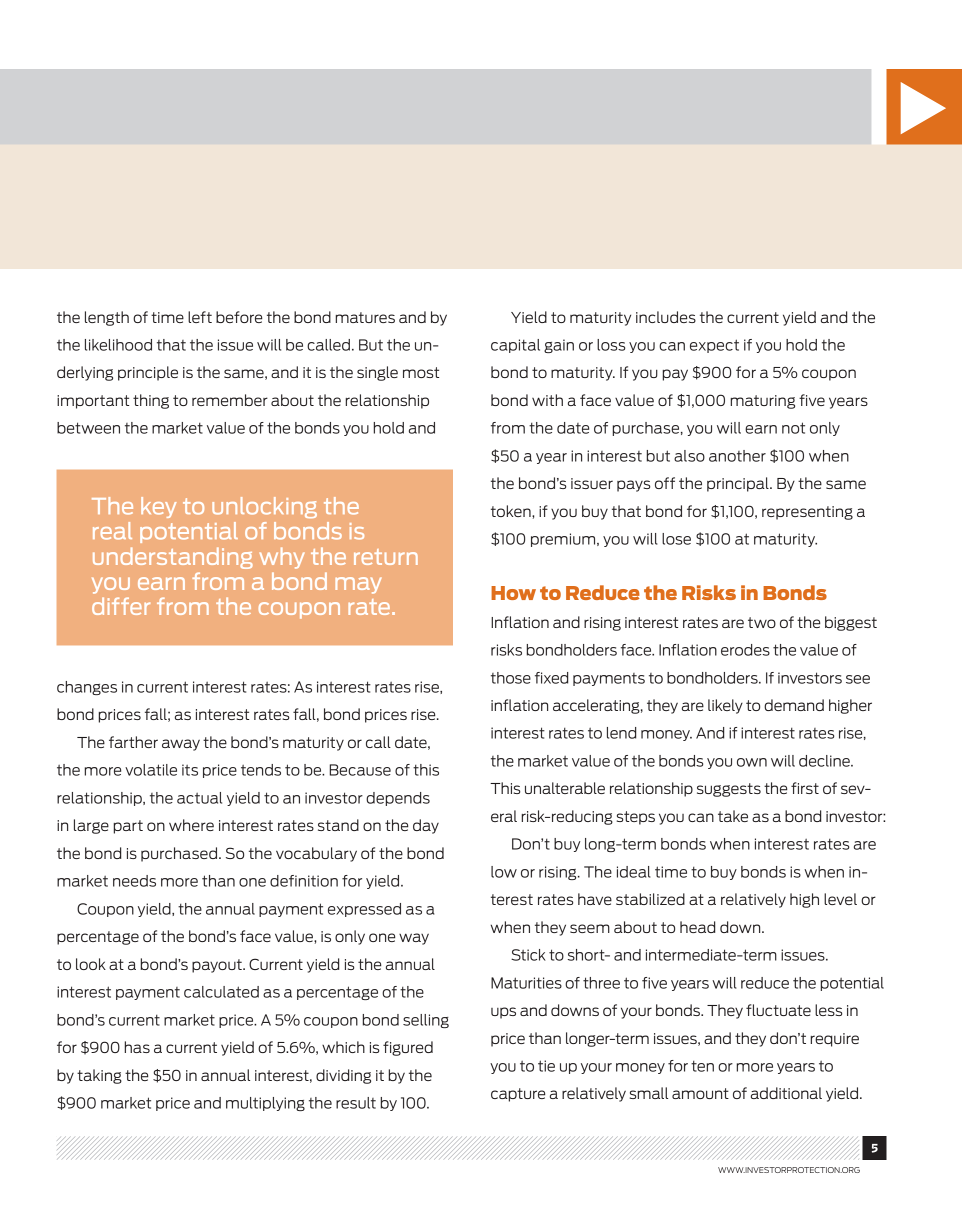  I want to click on taking, so click(99, 1076).
